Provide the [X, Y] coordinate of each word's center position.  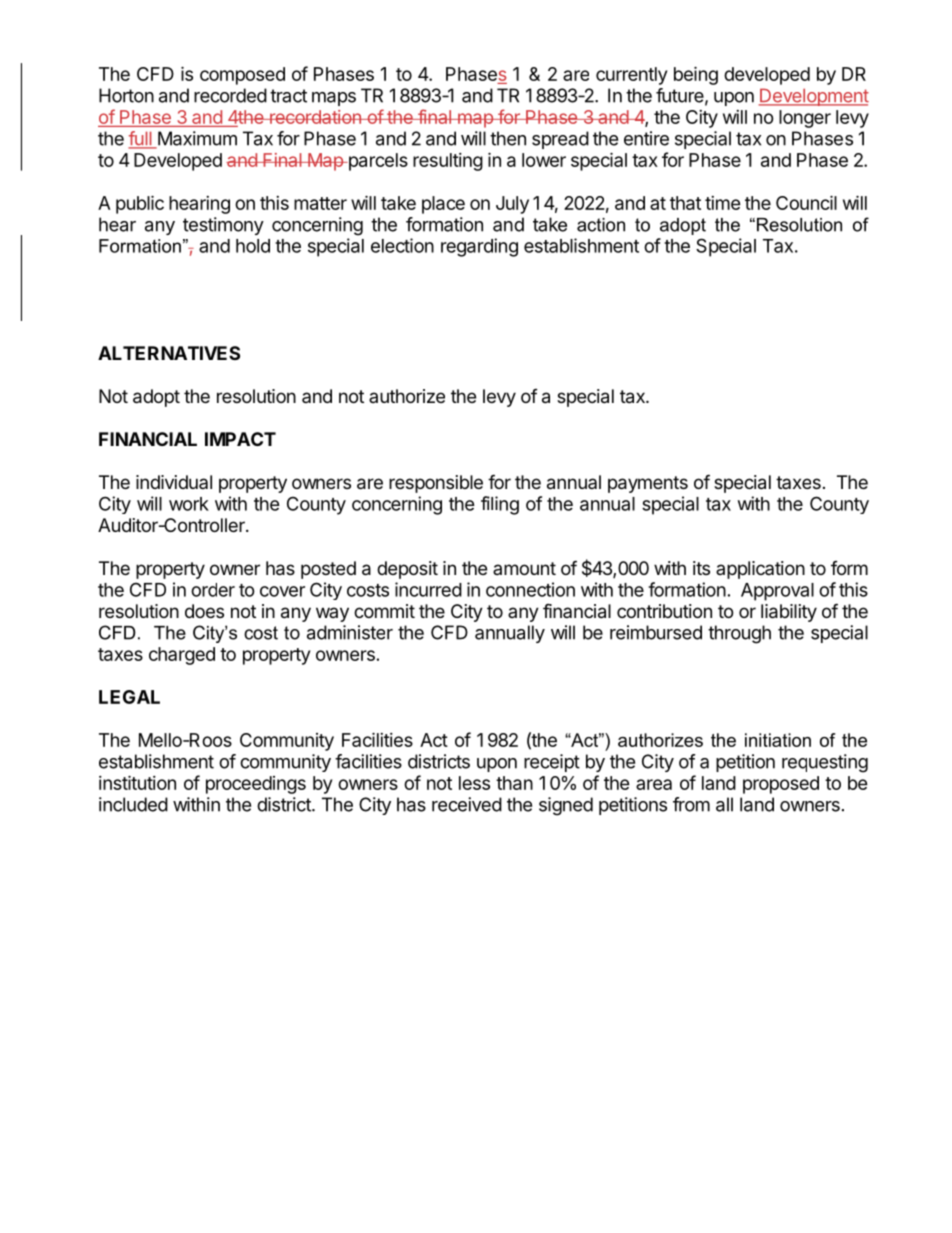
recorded [230, 95]
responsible [436, 484]
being [696, 75]
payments [648, 484]
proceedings [256, 785]
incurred [428, 589]
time [723, 203]
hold [253, 246]
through [739, 634]
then [508, 138]
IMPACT [240, 439]
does [204, 611]
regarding [479, 247]
